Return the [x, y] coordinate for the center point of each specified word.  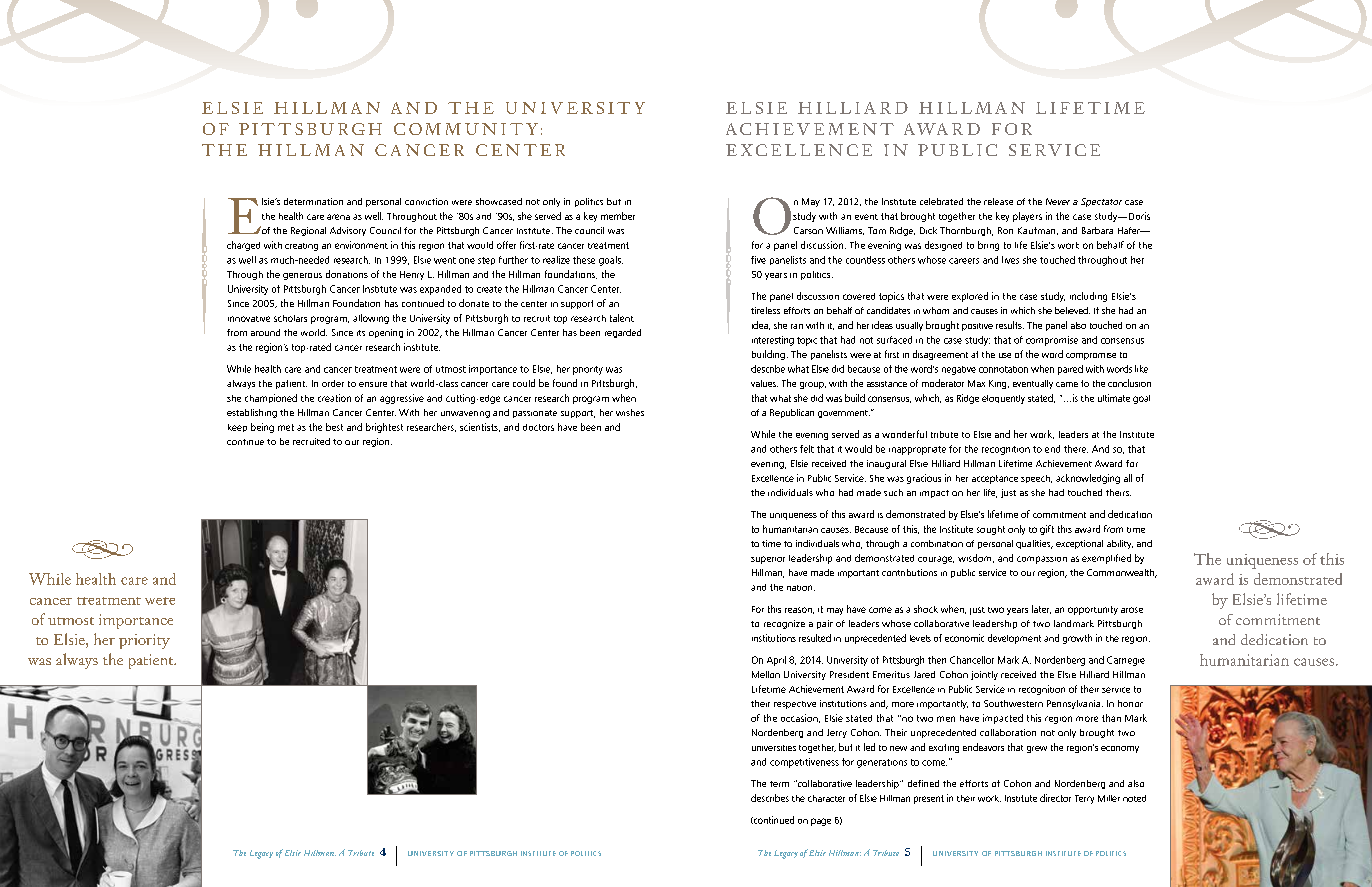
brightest [384, 428]
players [1027, 217]
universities [774, 748]
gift [1047, 530]
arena [338, 217]
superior [768, 560]
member [618, 216]
